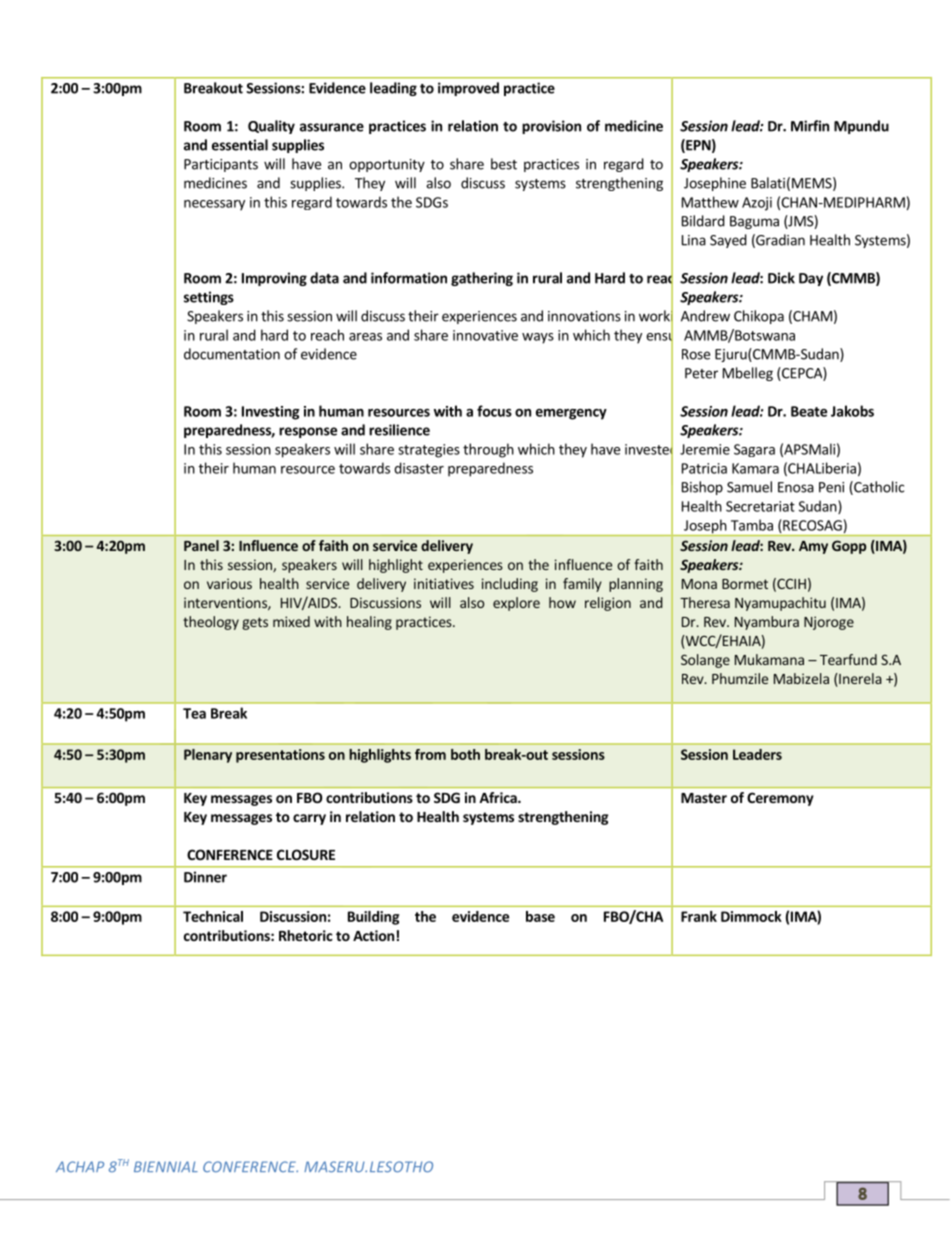 The width and height of the image is (952, 1233). Describe the element at coordinates (540, 916) in the image. I see `base` at that location.
